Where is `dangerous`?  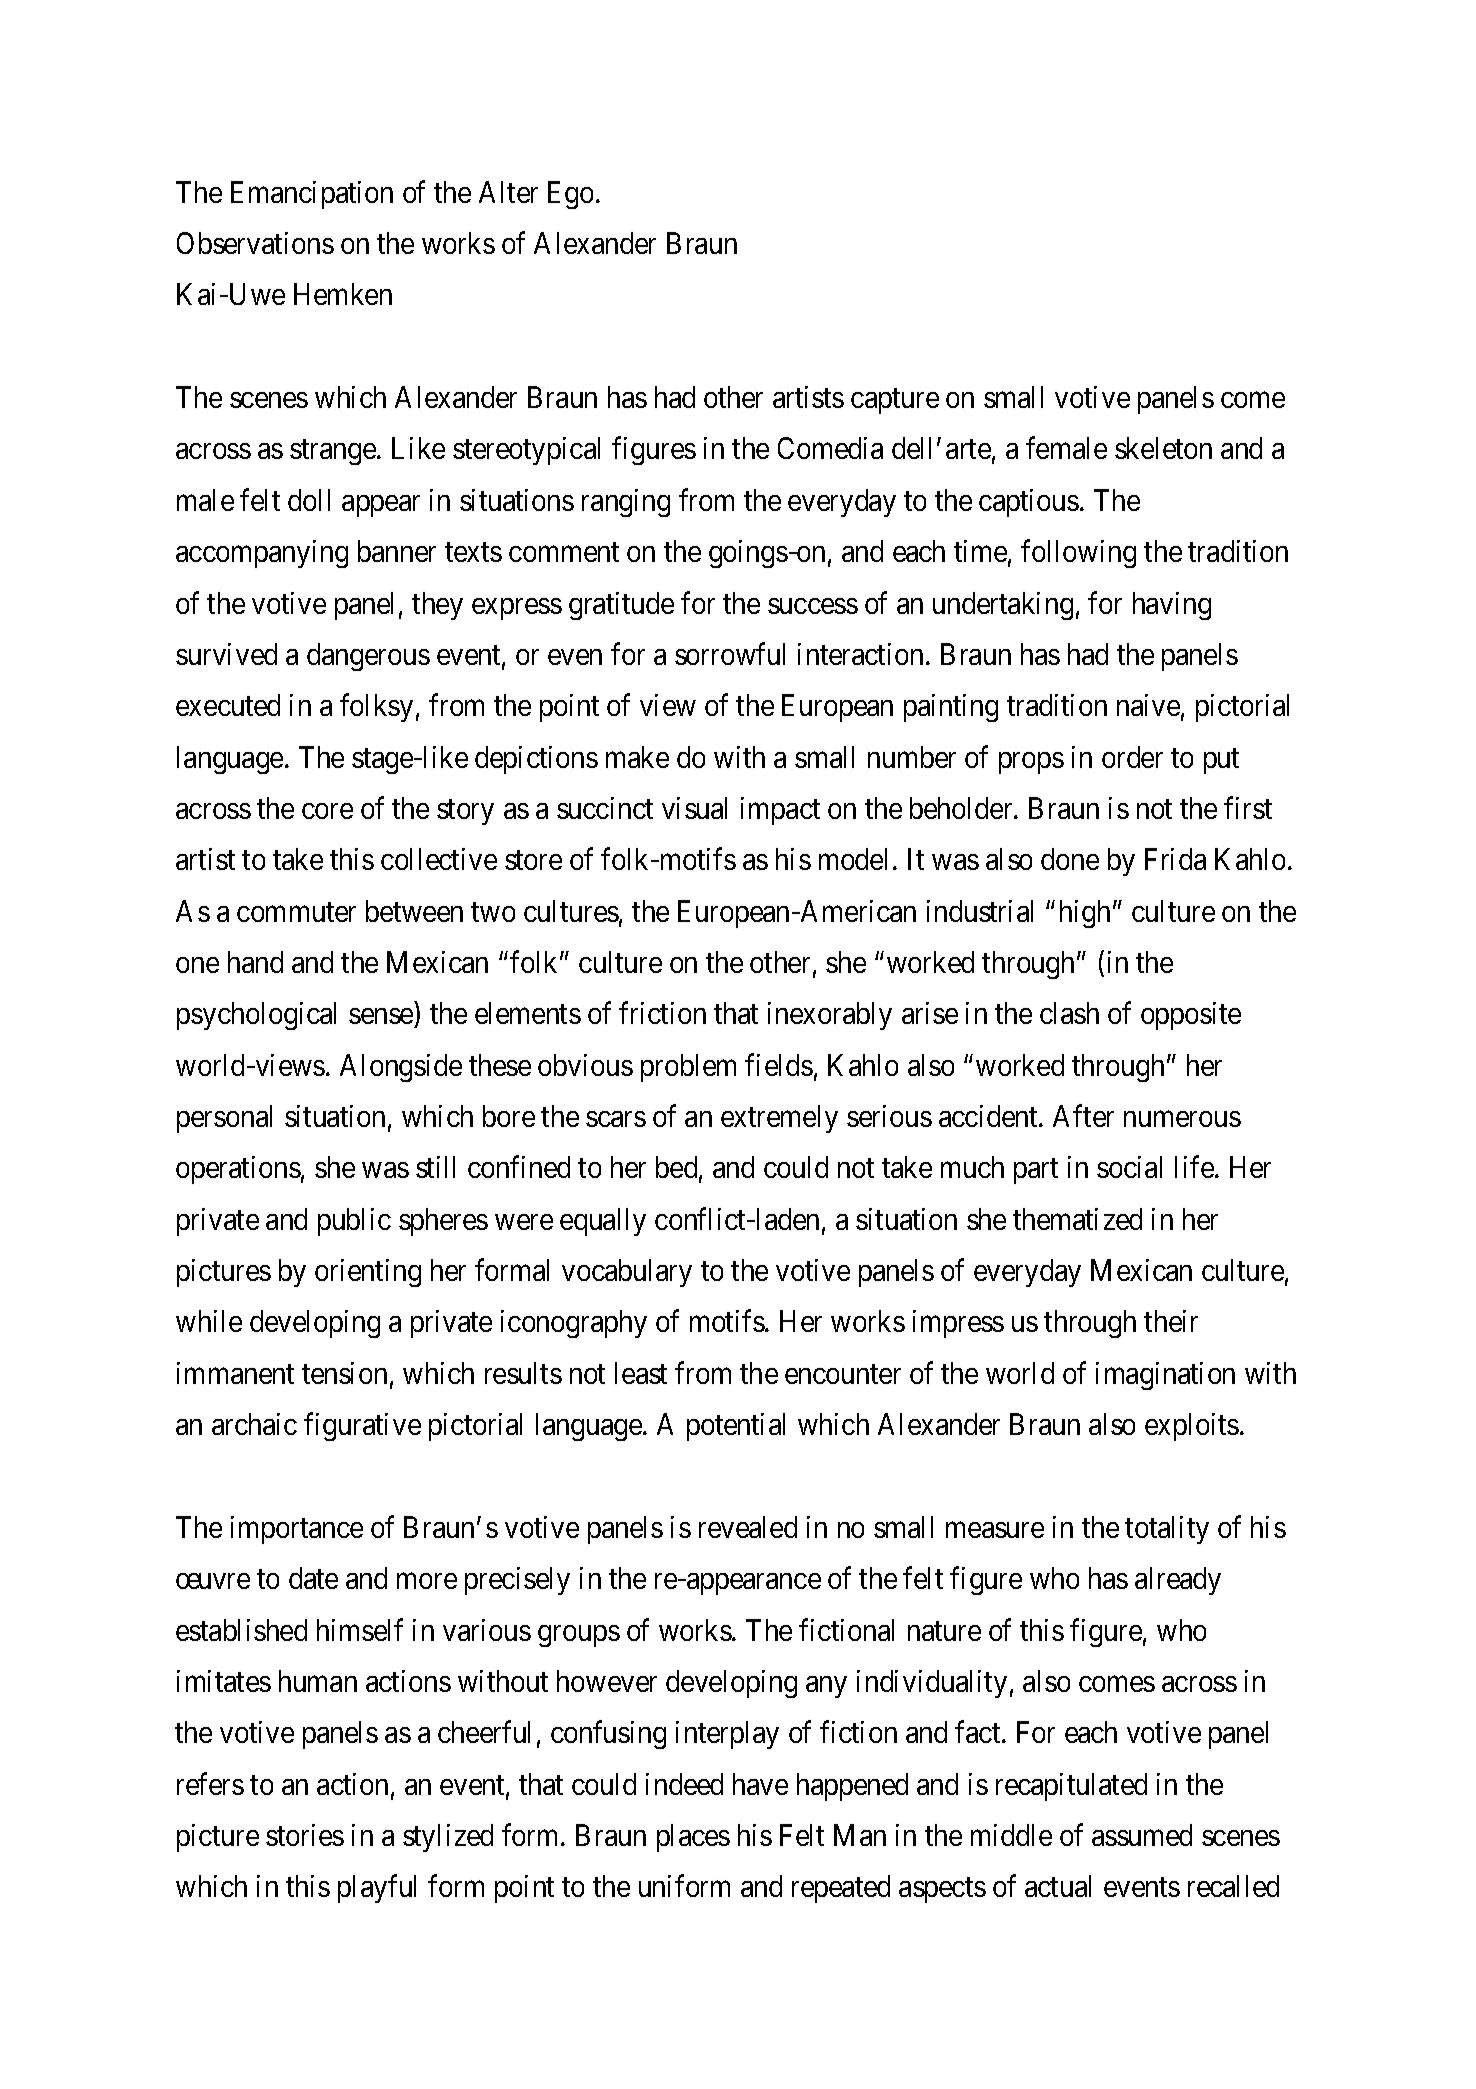
dangerous is located at coordinates (368, 657).
